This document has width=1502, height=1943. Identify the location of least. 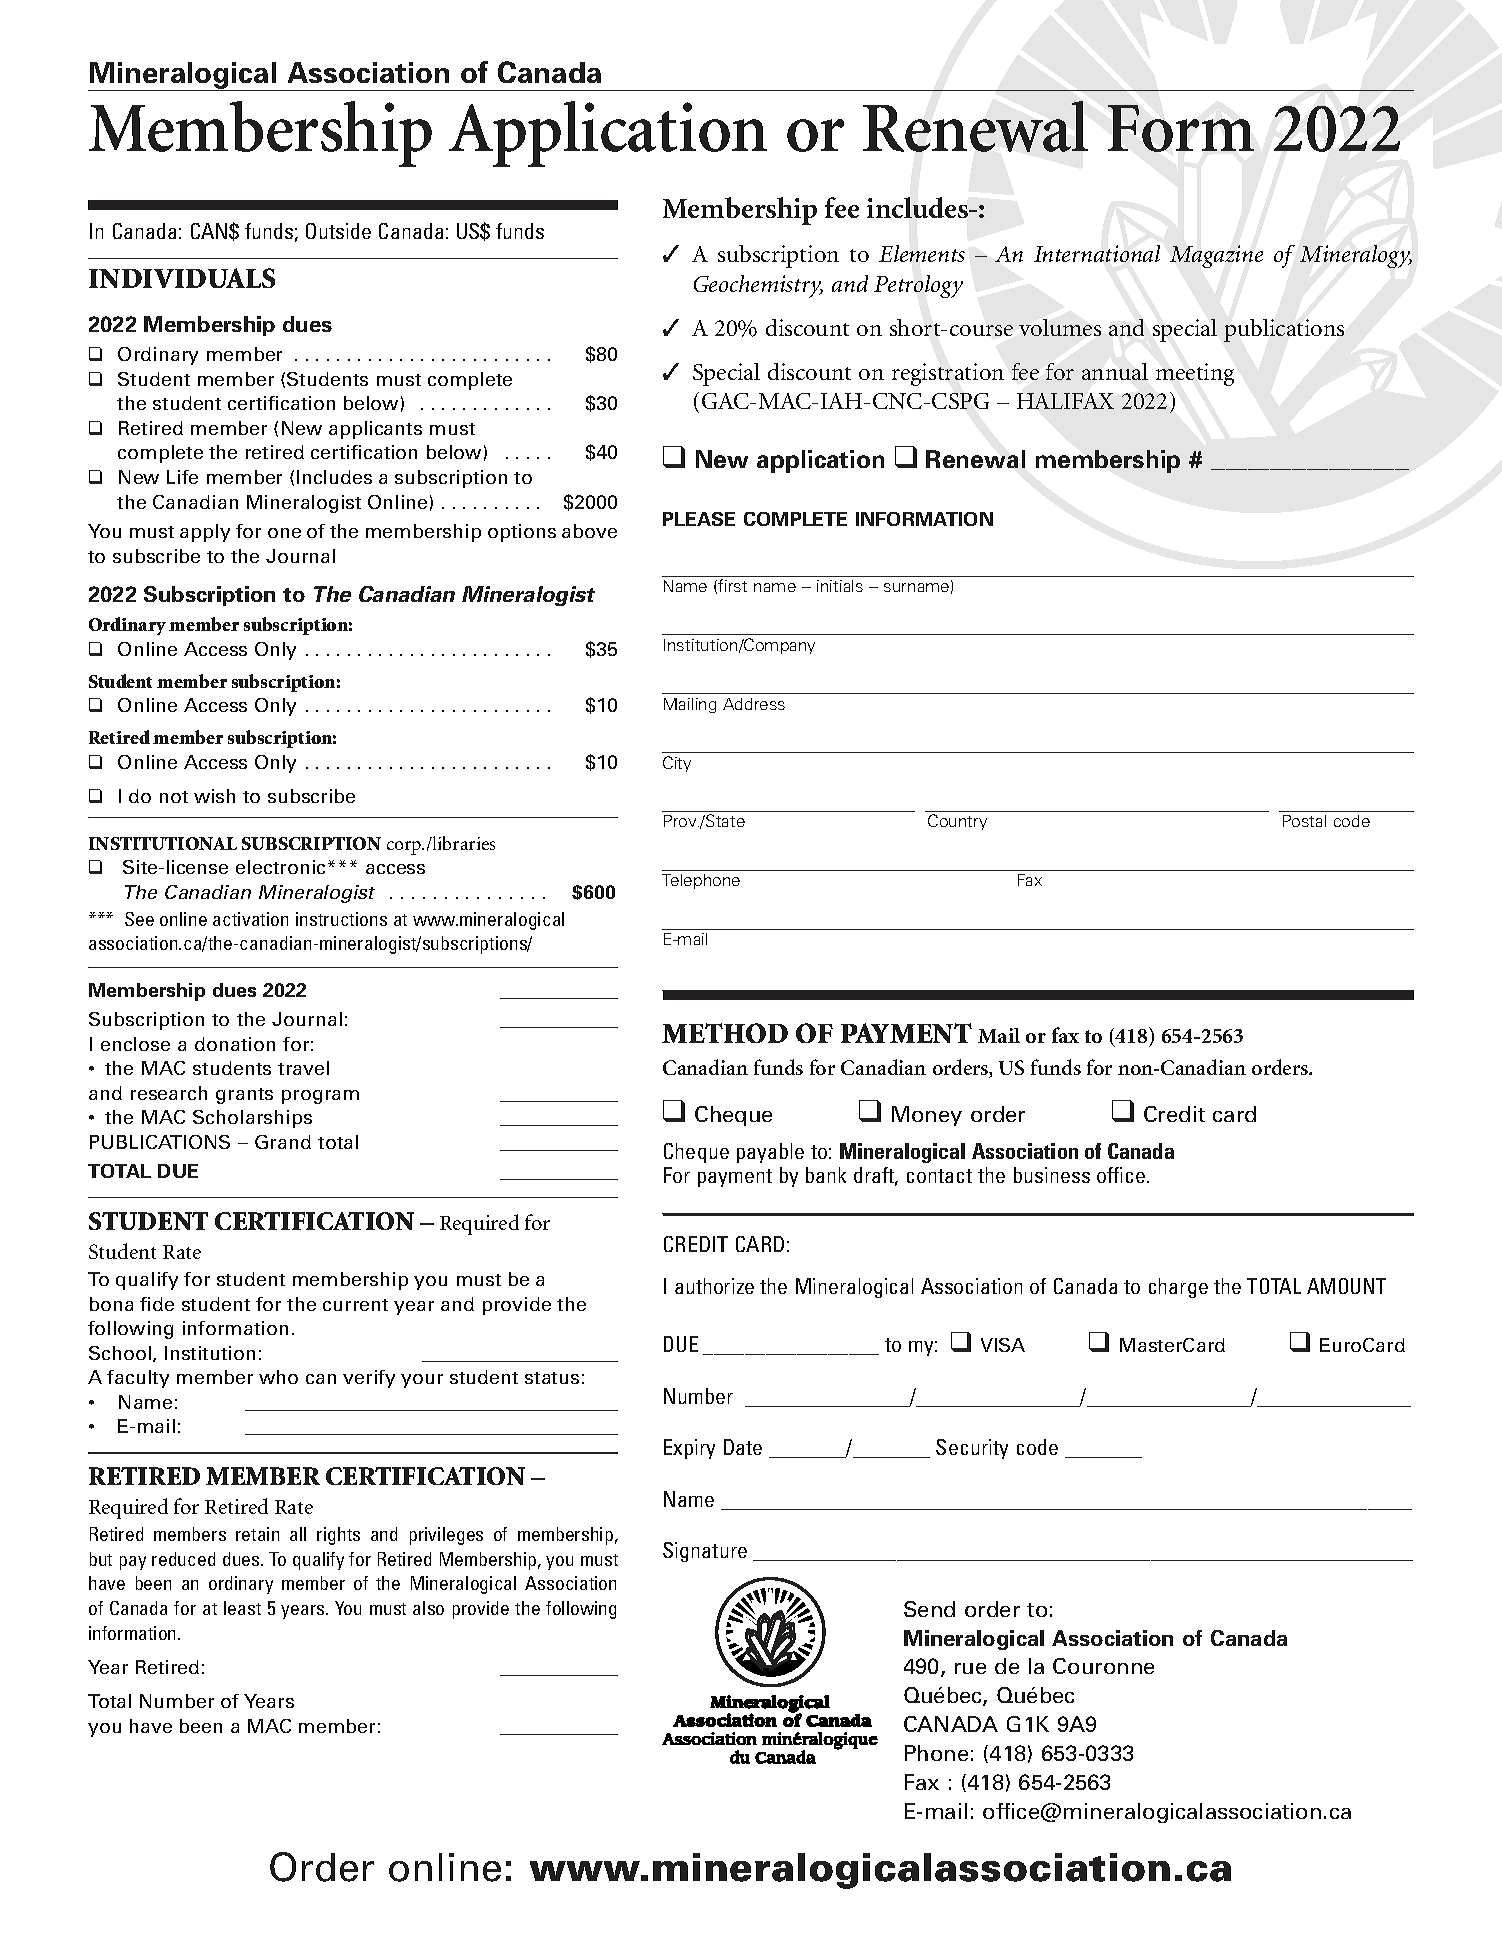
(242, 1608).
